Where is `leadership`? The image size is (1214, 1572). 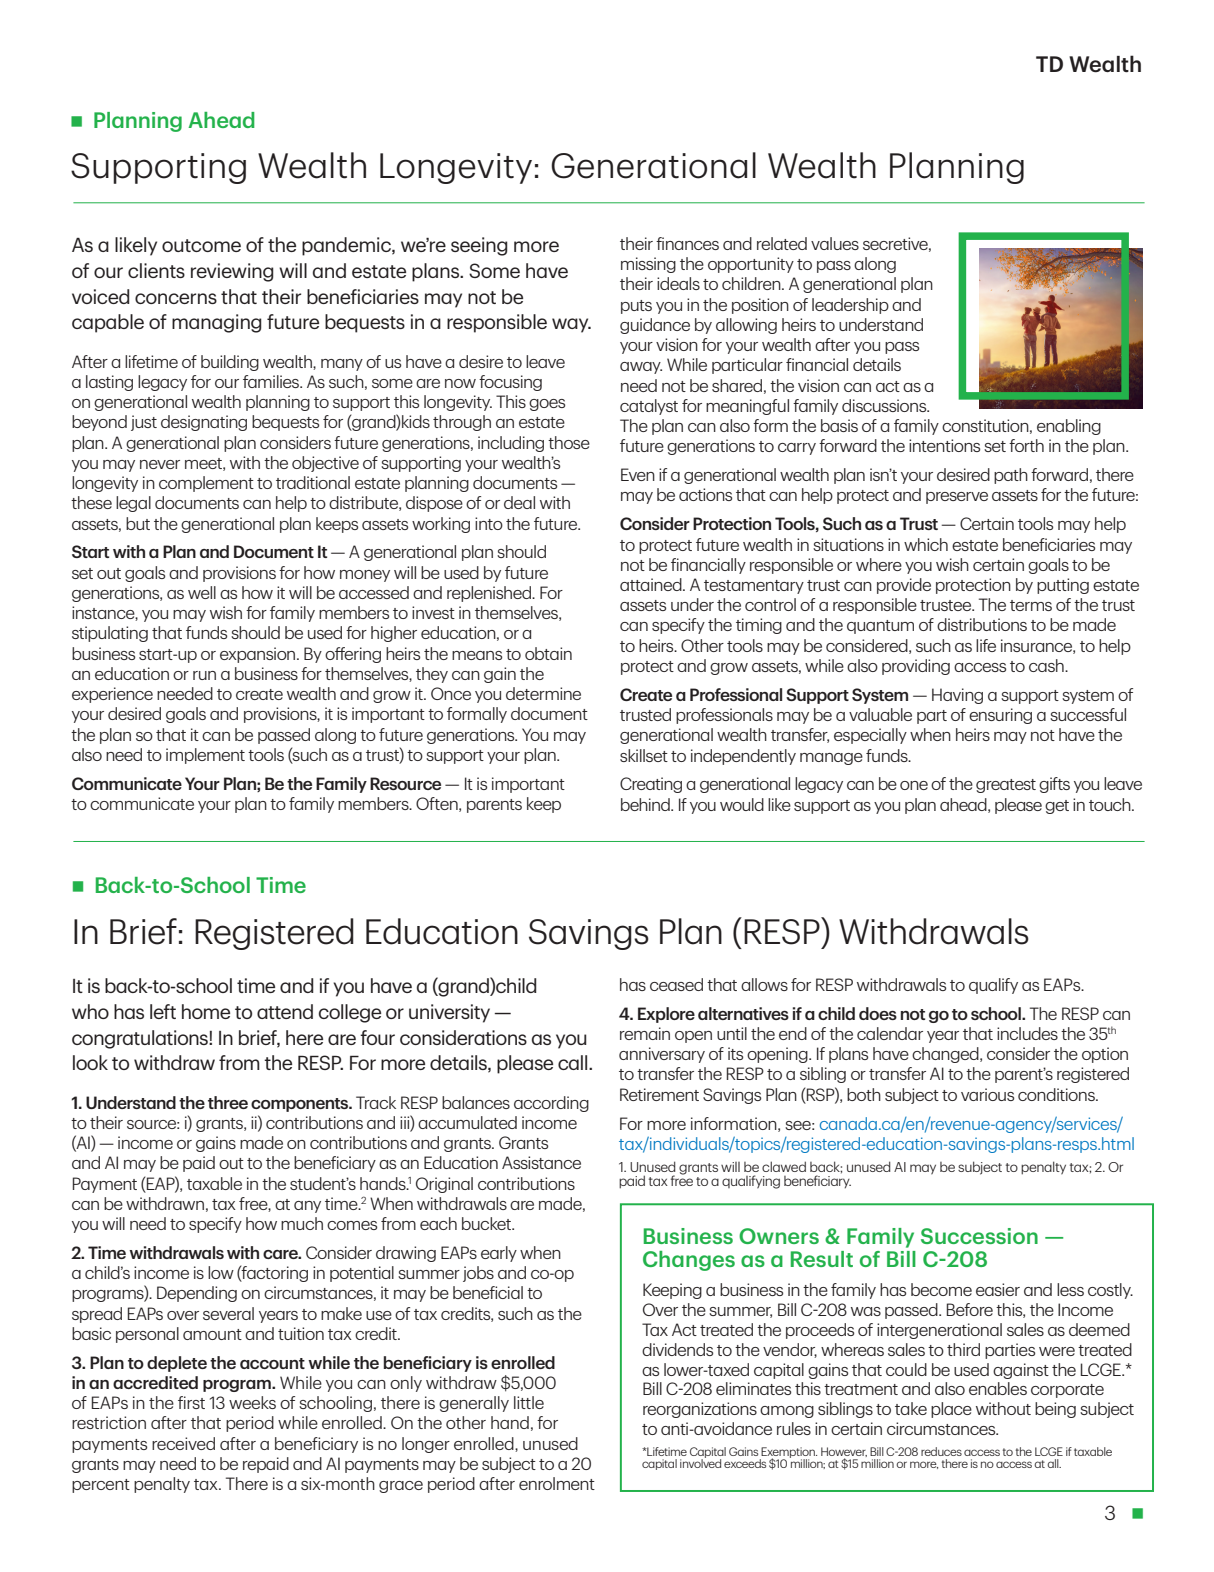 leadership is located at coordinates (850, 306).
